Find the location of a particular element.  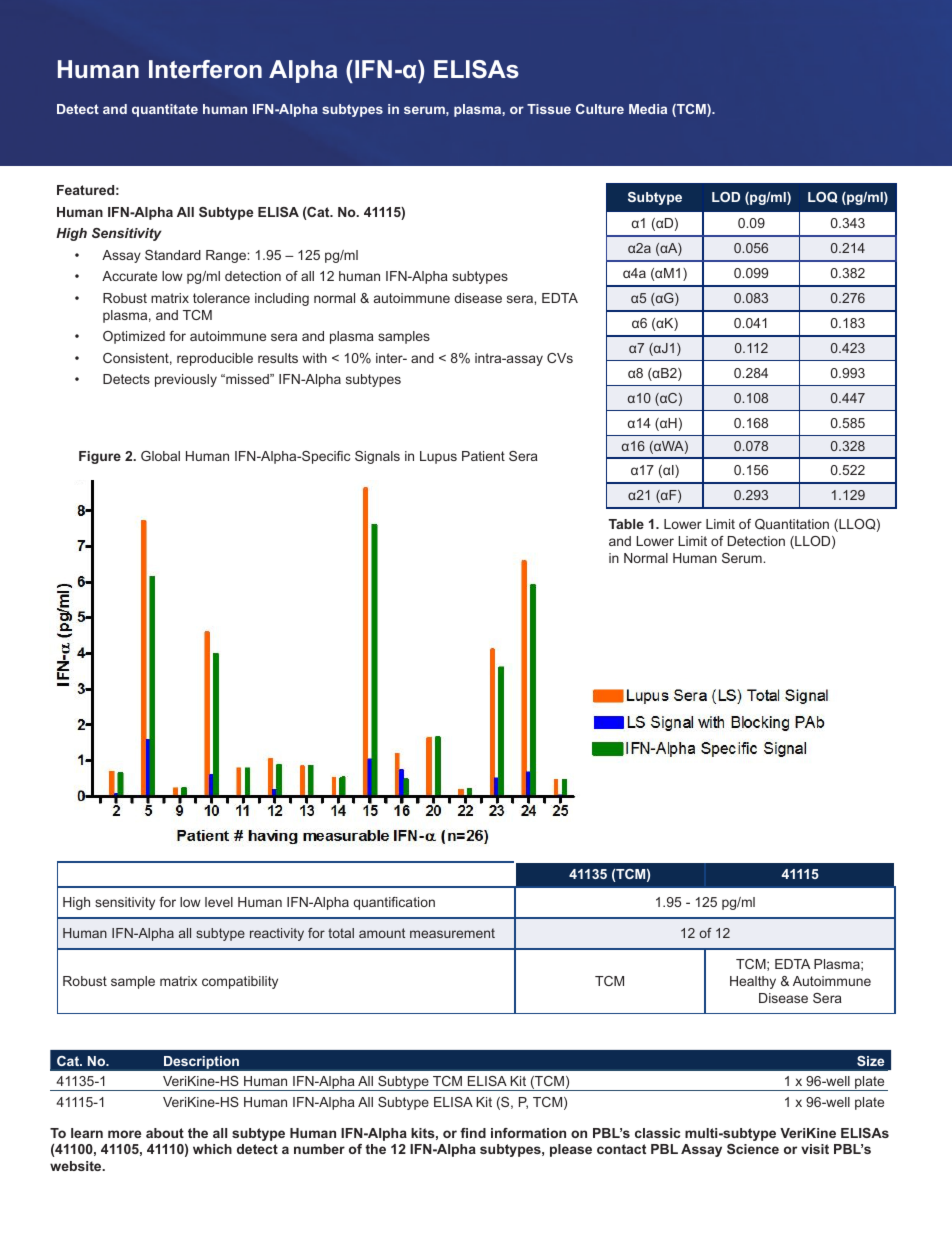

Table is located at coordinates (626, 524).
